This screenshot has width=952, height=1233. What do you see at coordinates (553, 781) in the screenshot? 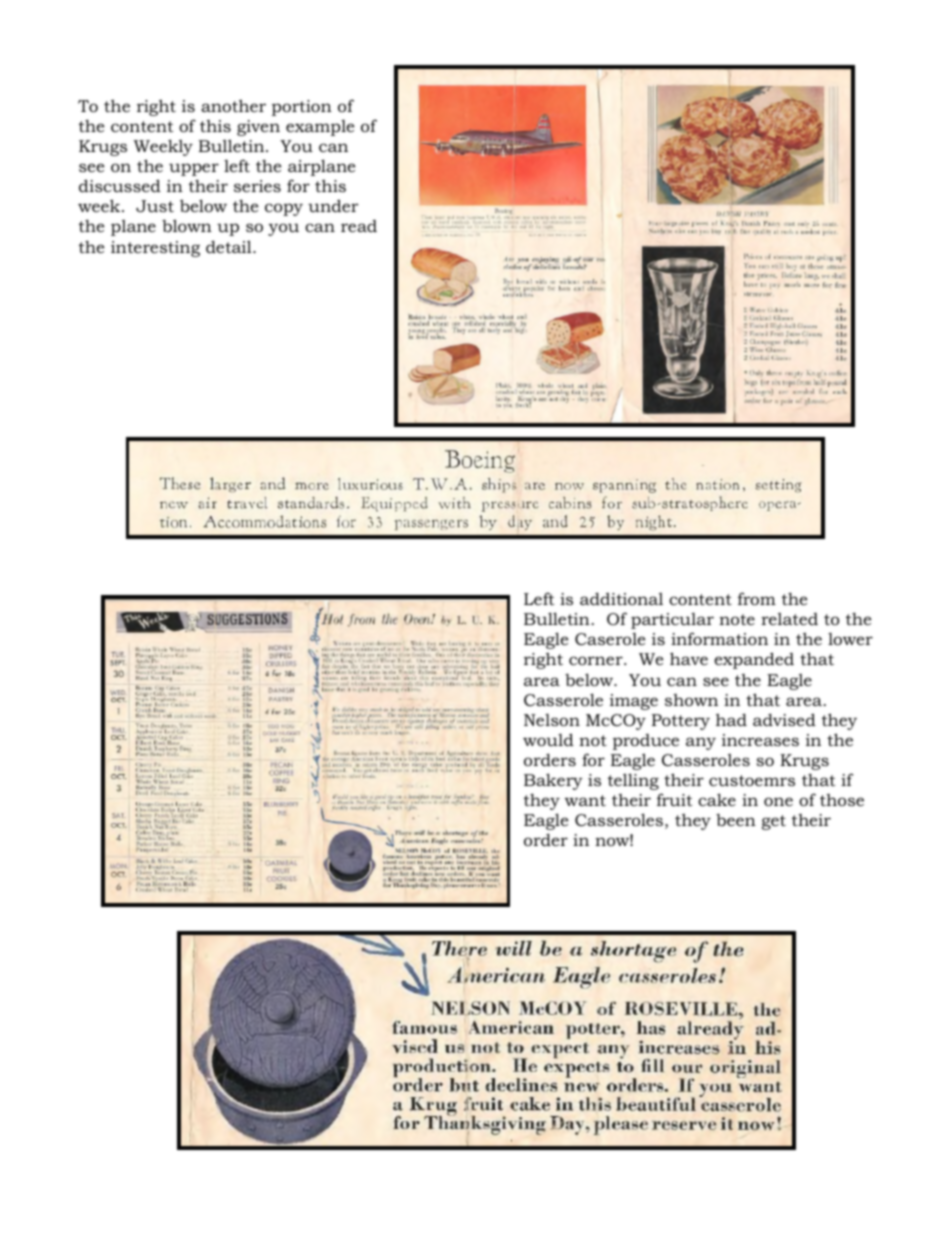
I see `Bakery` at bounding box center [553, 781].
